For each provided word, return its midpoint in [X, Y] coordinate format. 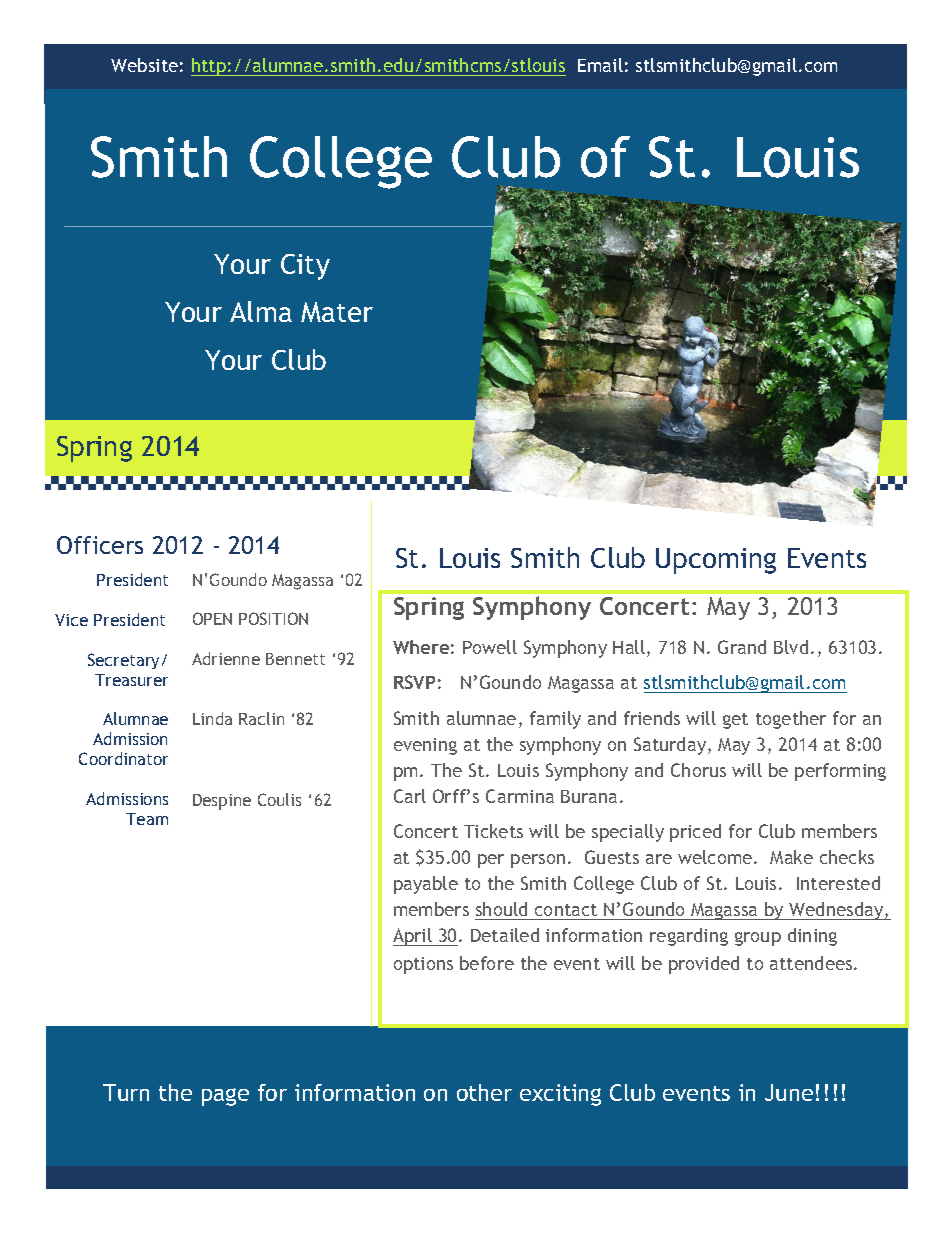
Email [600, 65]
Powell [490, 647]
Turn [126, 1092]
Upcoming [716, 561]
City [305, 267]
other [484, 1092]
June [789, 1092]
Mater [337, 312]
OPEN [212, 618]
